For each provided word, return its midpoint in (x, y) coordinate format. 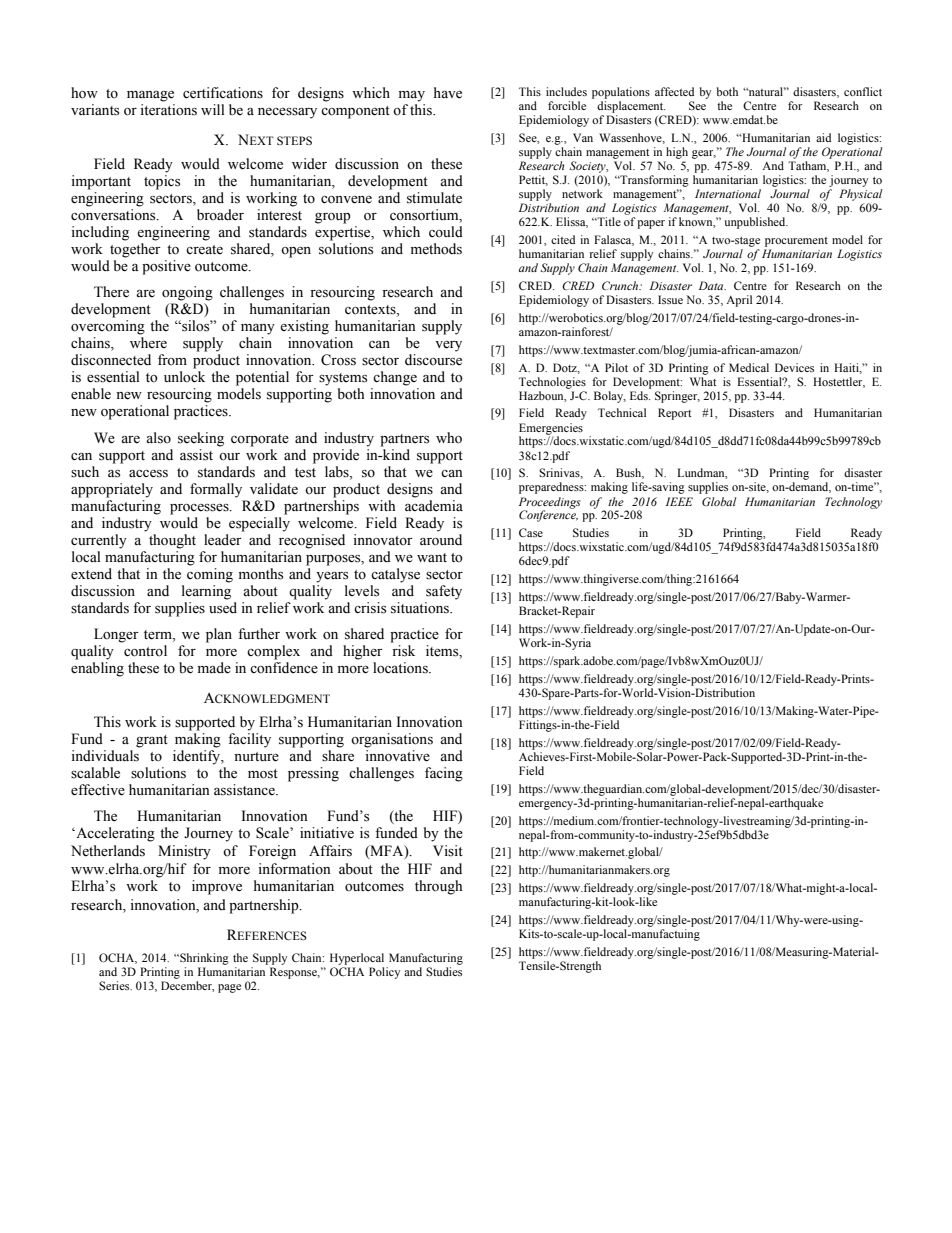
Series (115, 985)
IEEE (679, 501)
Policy (384, 973)
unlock (184, 377)
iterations (168, 110)
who (449, 438)
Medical (749, 367)
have (448, 93)
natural (766, 91)
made (214, 668)
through (438, 887)
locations (401, 668)
